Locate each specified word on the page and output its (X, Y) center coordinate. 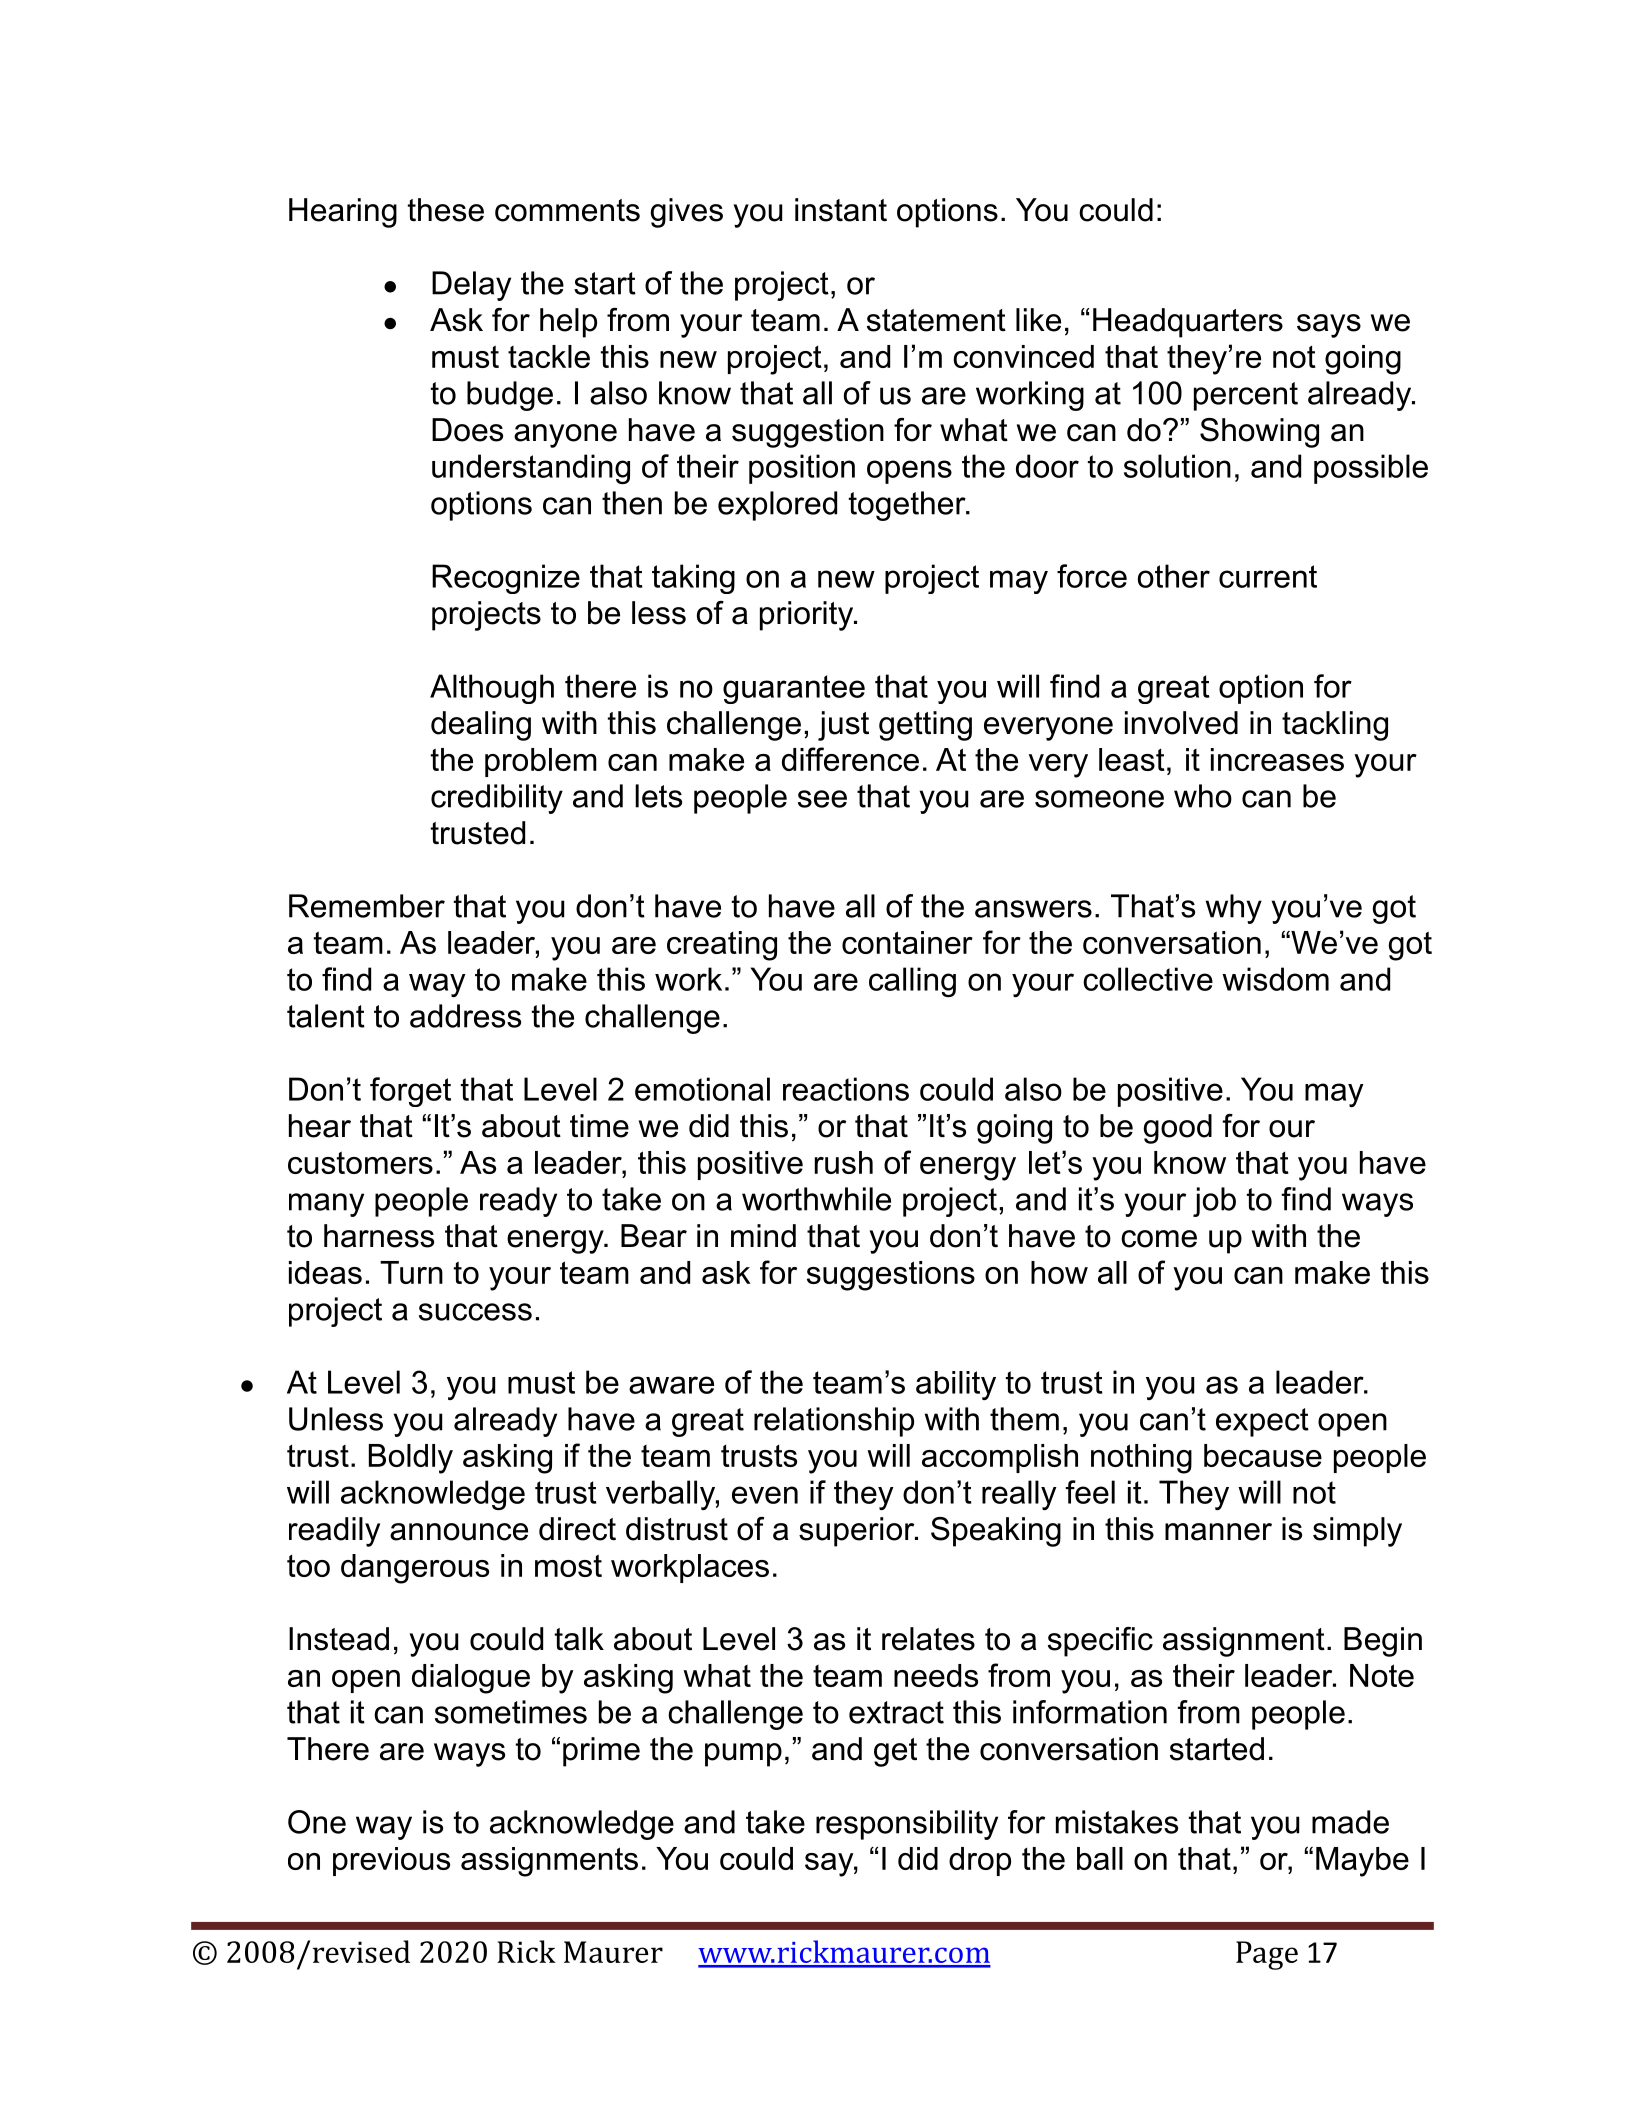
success (475, 1312)
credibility (497, 799)
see (822, 799)
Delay (471, 286)
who (1203, 796)
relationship (834, 1422)
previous (391, 1861)
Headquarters (1188, 323)
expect (1262, 1422)
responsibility (907, 1825)
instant (841, 210)
